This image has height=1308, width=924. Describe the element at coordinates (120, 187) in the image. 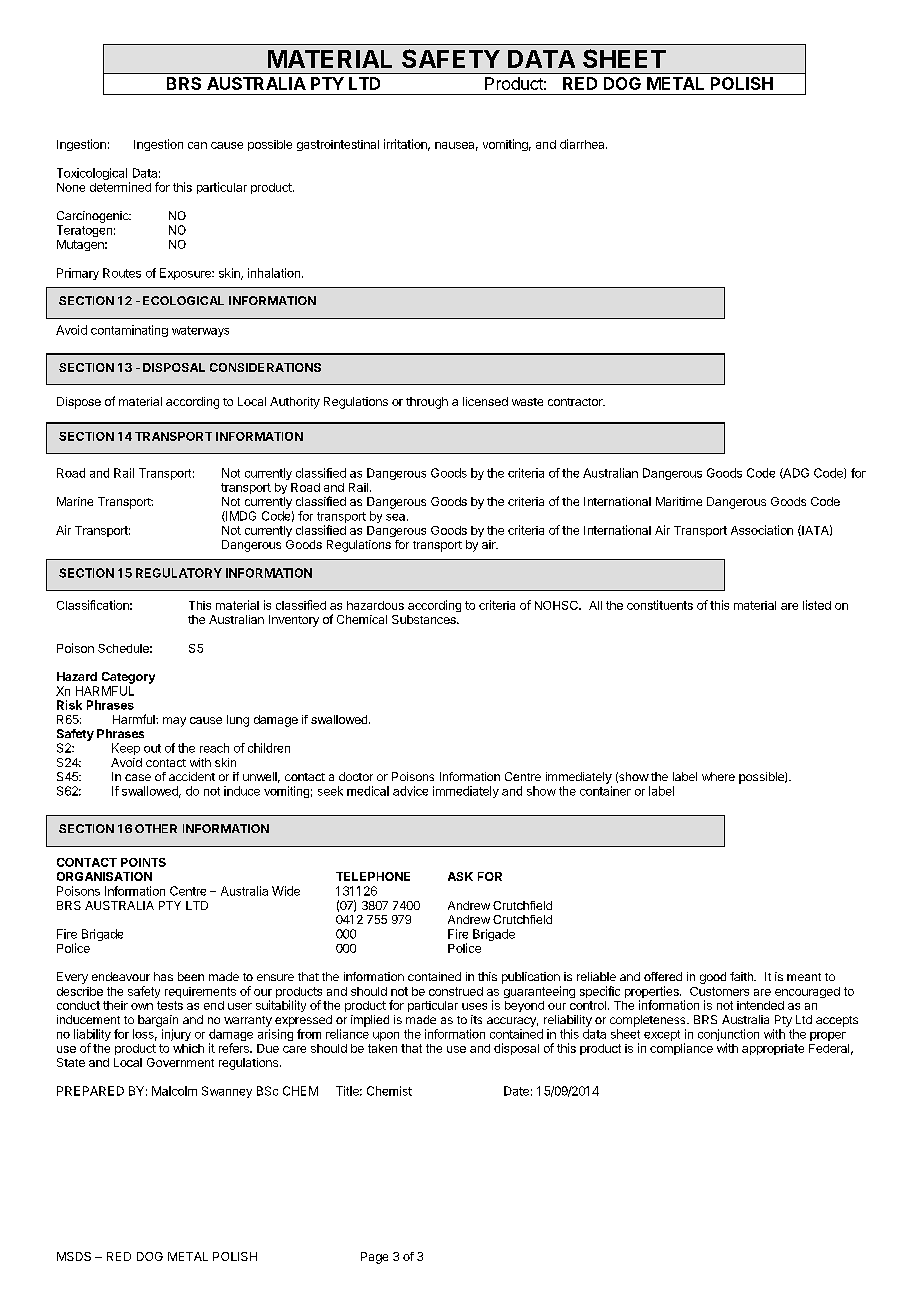

I see `determined` at that location.
